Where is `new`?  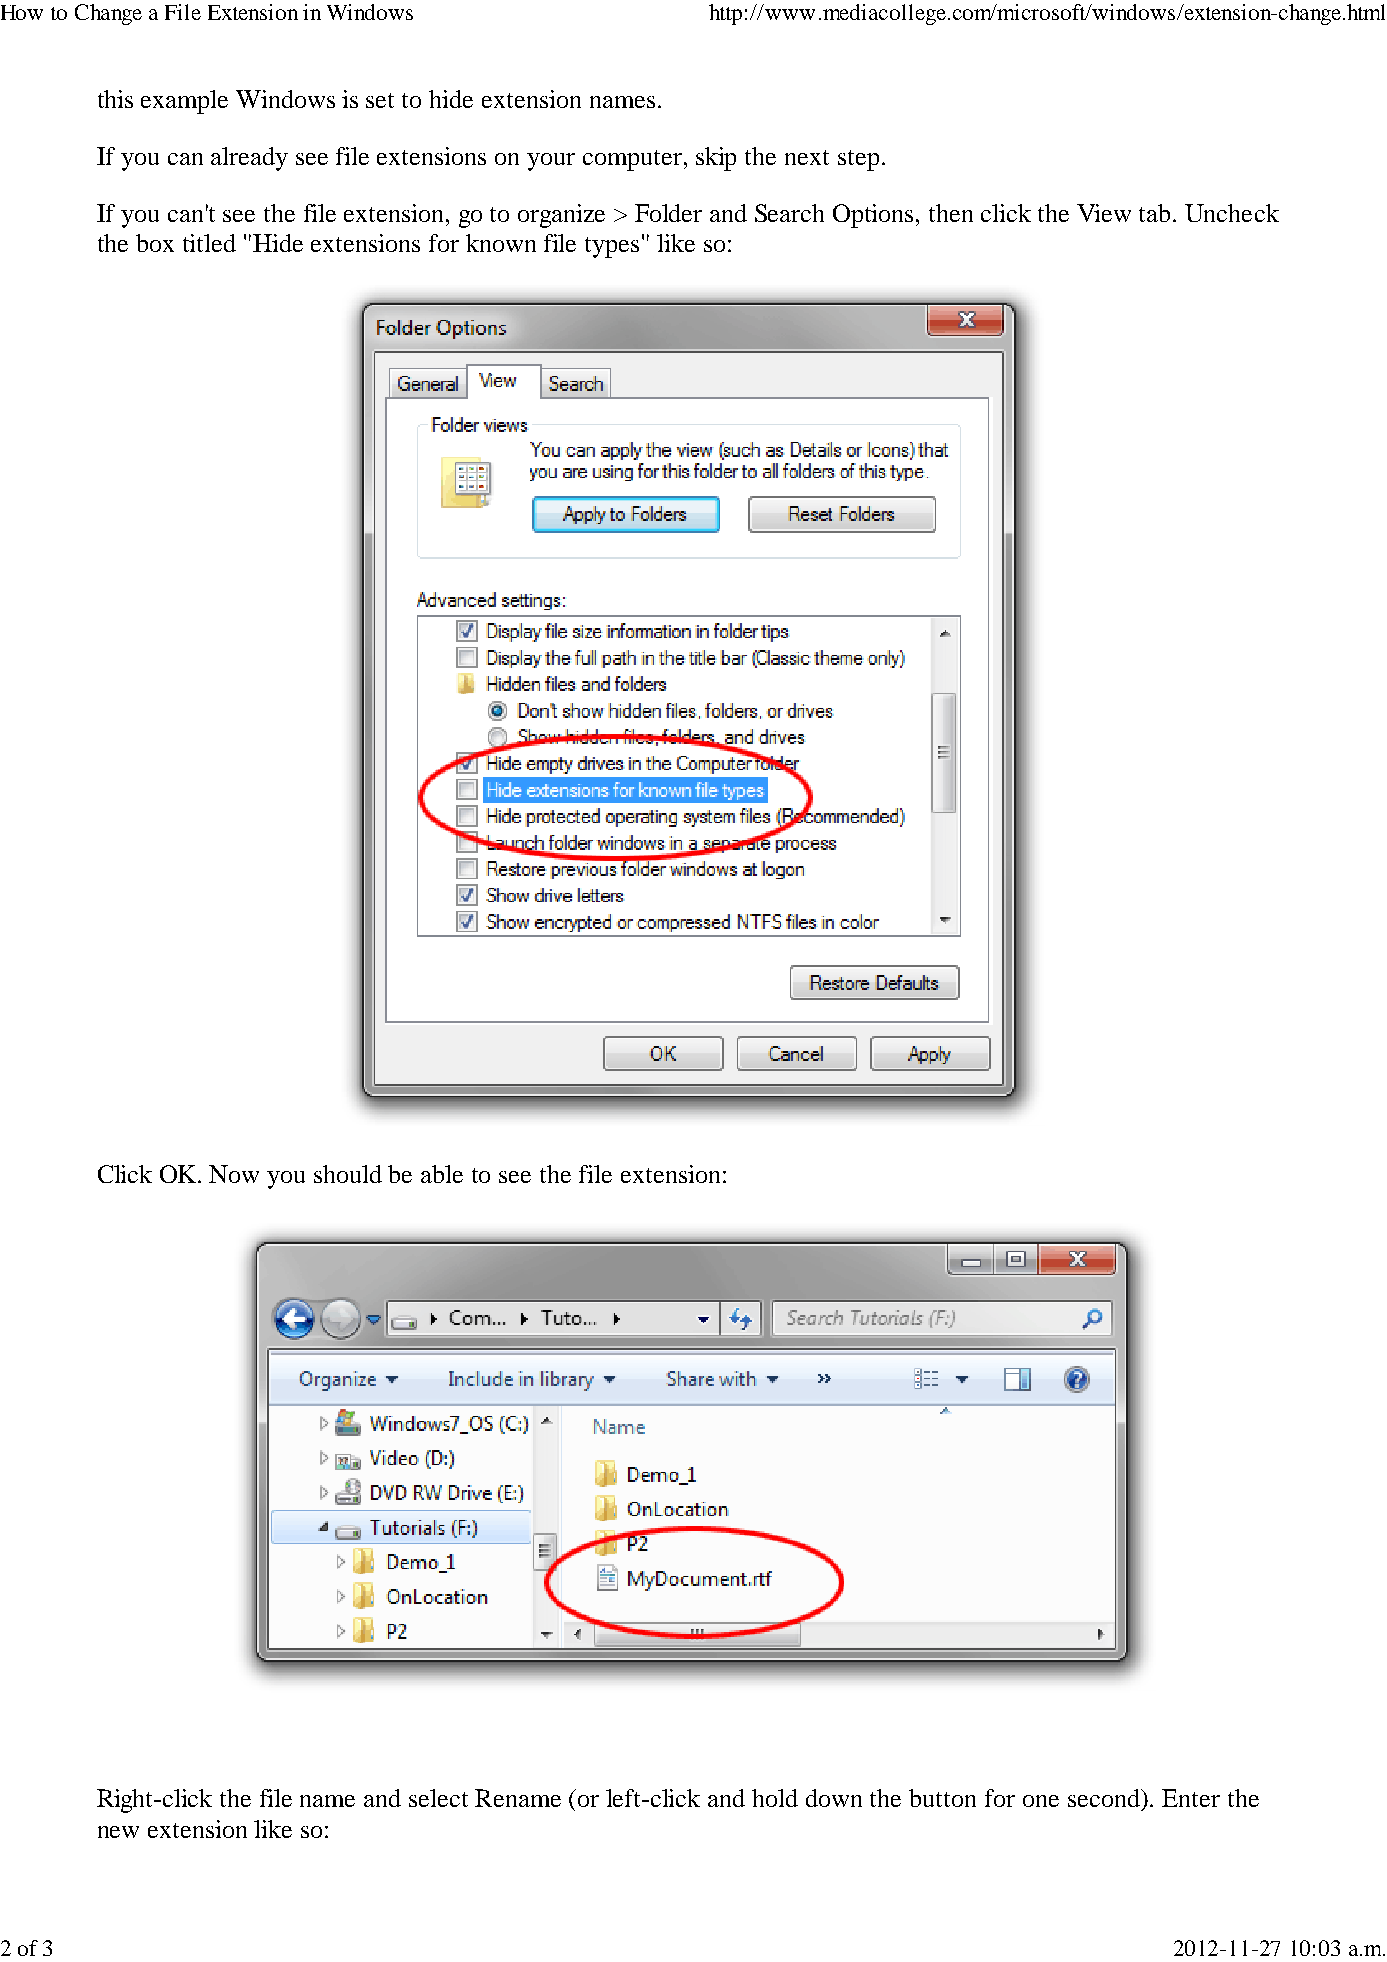 new is located at coordinates (118, 1832).
